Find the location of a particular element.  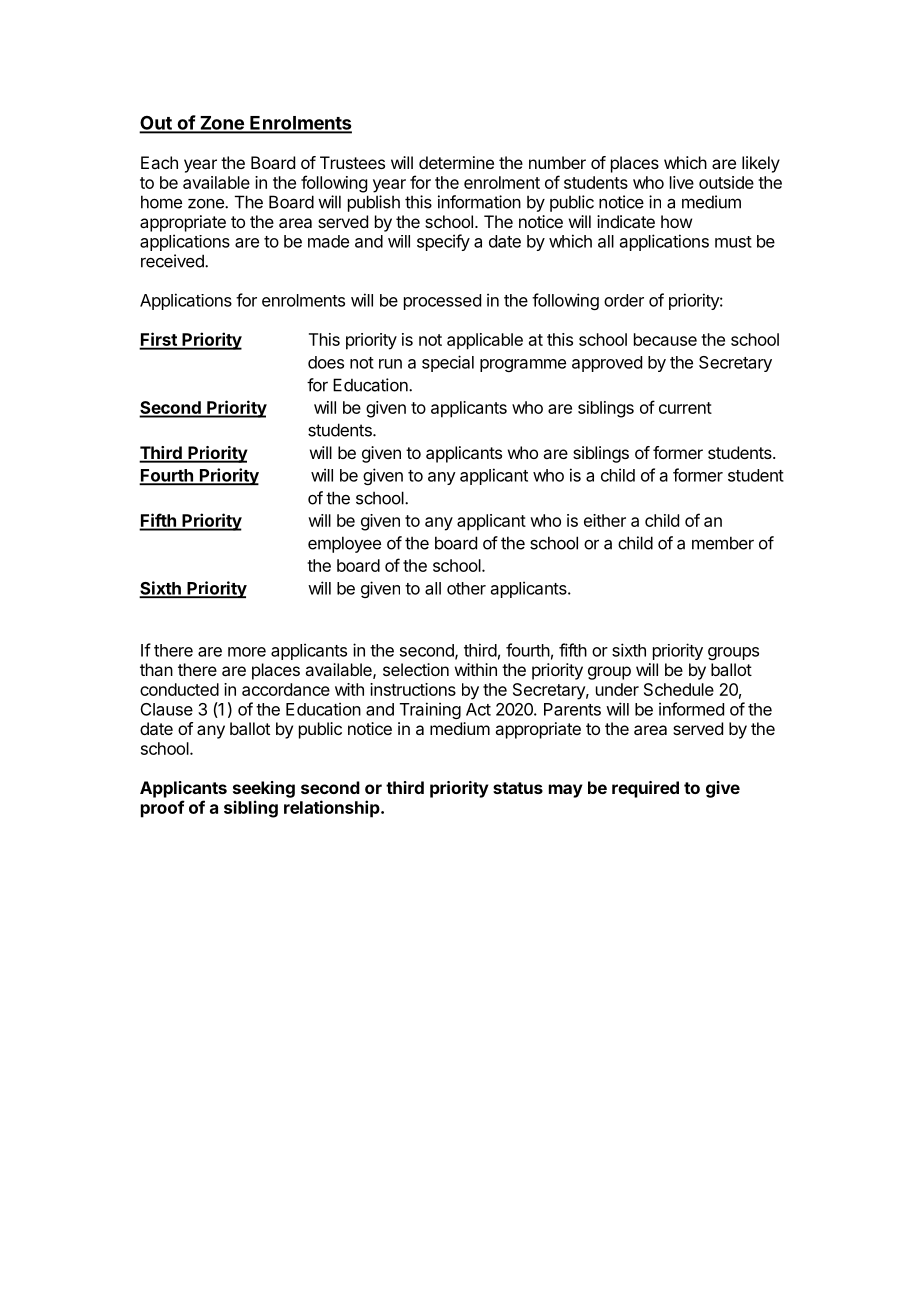

seeking is located at coordinates (264, 789).
